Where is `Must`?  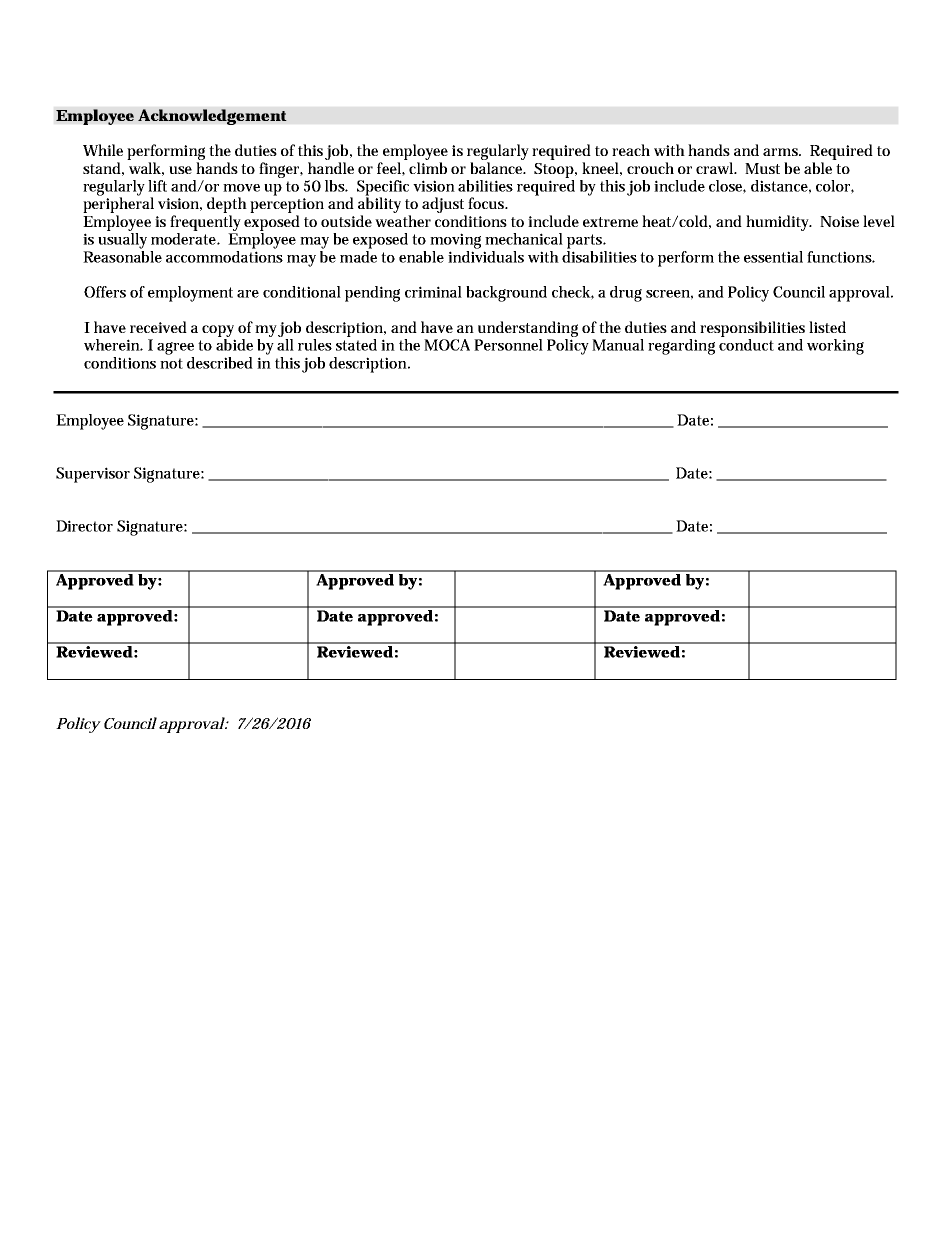
Must is located at coordinates (762, 168).
